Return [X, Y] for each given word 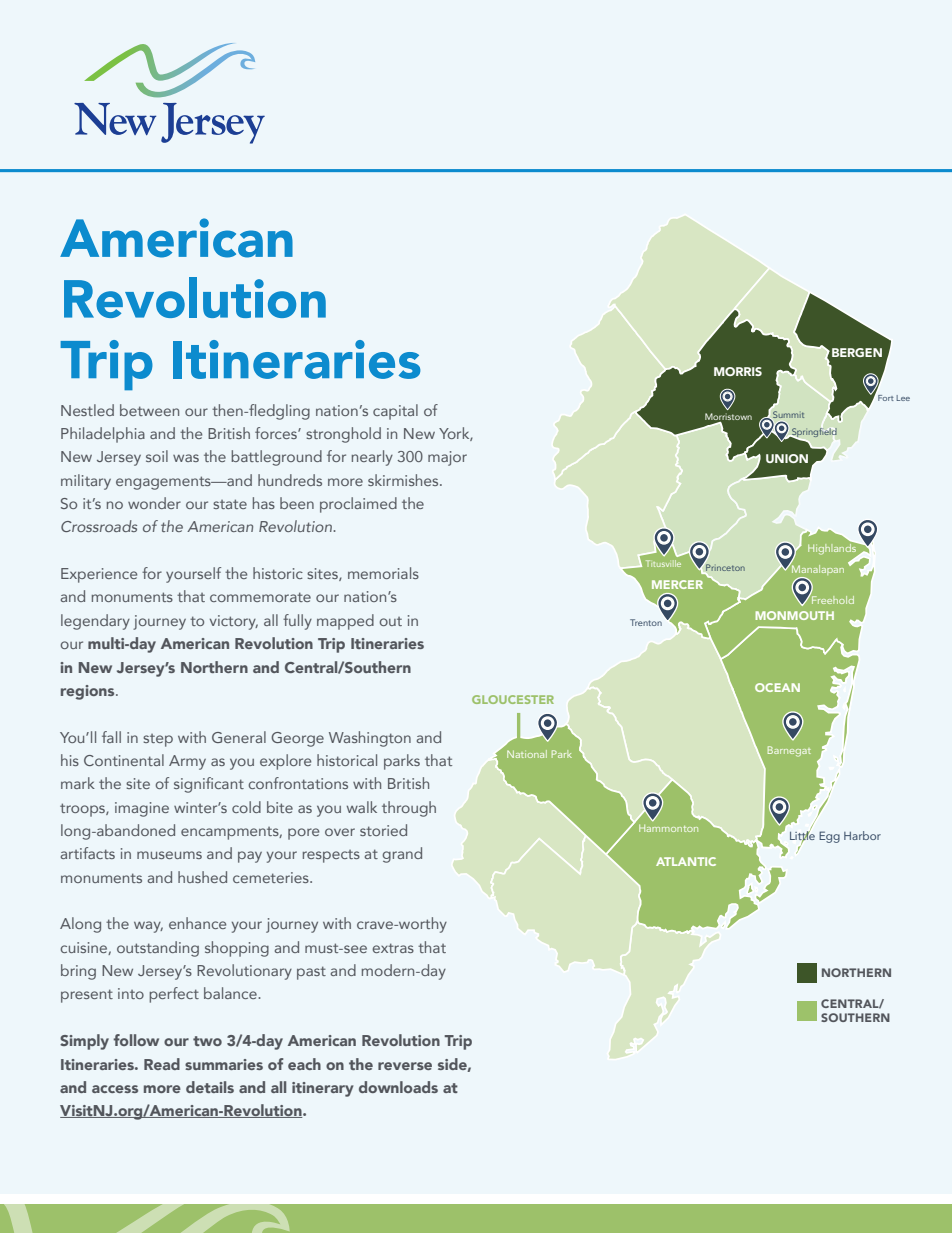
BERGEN [857, 352]
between [149, 410]
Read [162, 1064]
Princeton [725, 567]
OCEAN [777, 687]
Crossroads [99, 526]
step [158, 740]
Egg [829, 837]
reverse [405, 1066]
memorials [383, 573]
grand [402, 855]
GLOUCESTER [513, 699]
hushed [202, 877]
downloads [398, 1087]
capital [395, 412]
